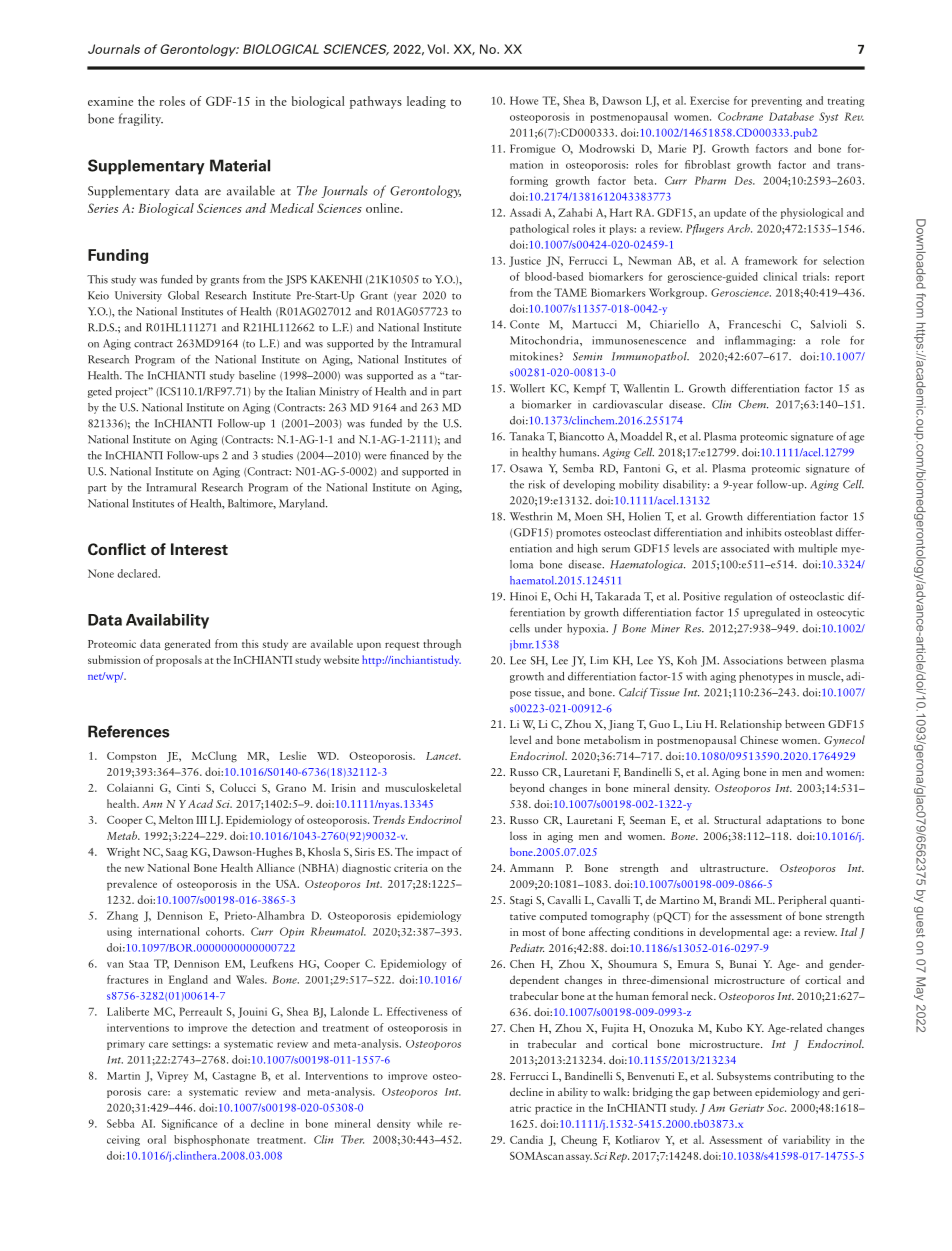 The width and height of the screenshot is (952, 1251). What do you see at coordinates (524, 324) in the screenshot?
I see `Conte` at bounding box center [524, 324].
